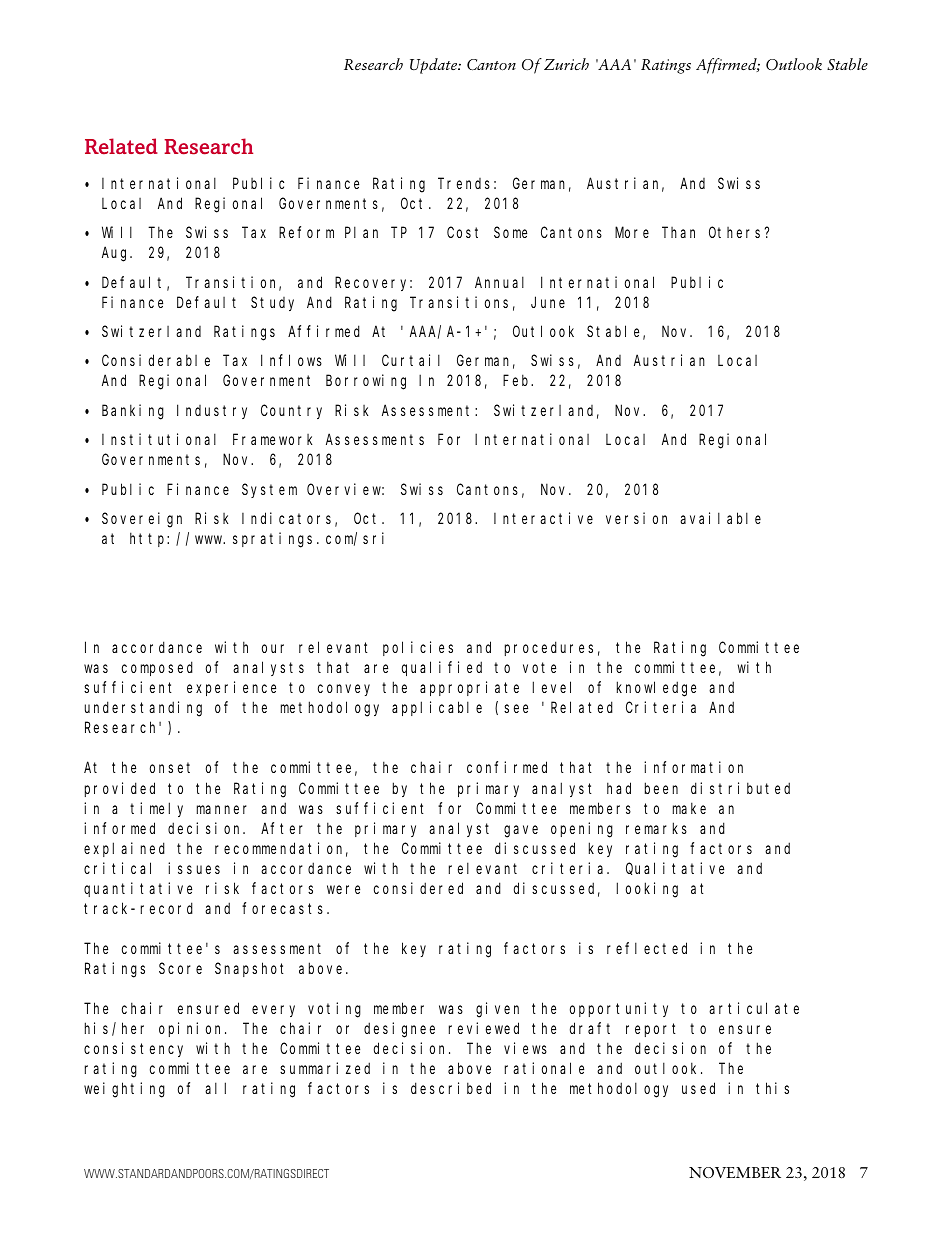 Image resolution: width=952 pixels, height=1233 pixels. I want to click on Borrowing, so click(366, 382).
